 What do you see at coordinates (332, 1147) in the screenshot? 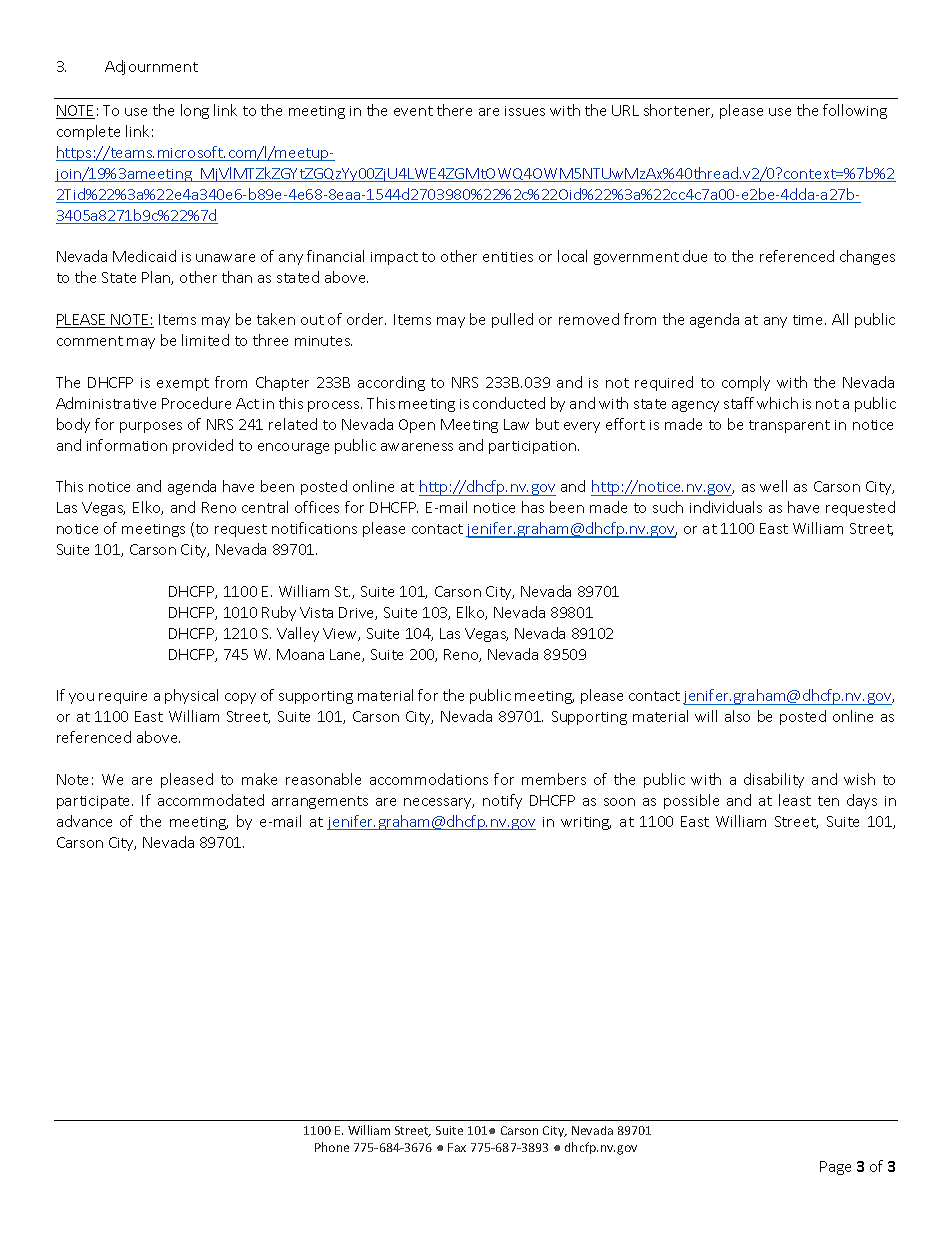
I see `Phone` at bounding box center [332, 1147].
